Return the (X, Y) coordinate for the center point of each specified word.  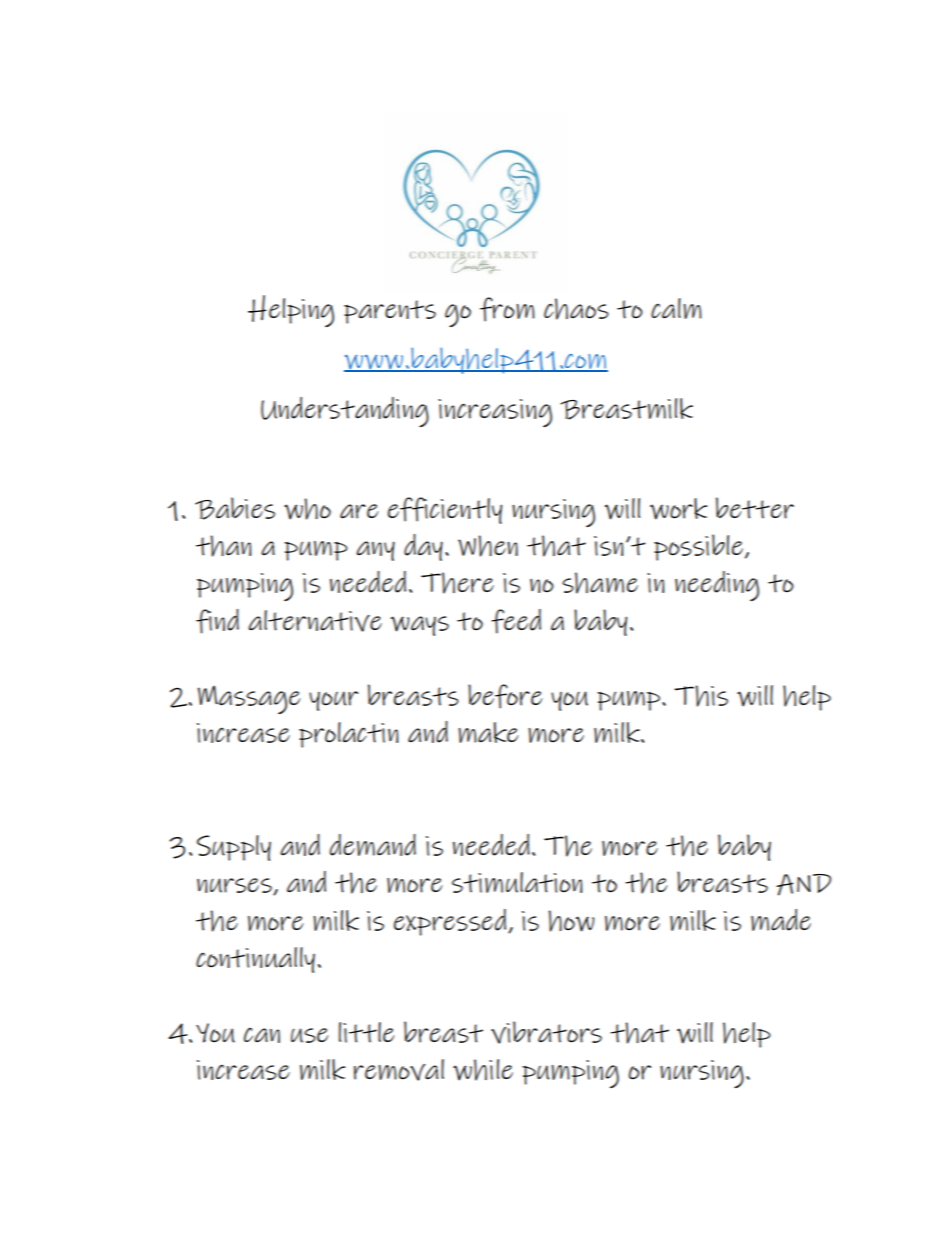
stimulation (517, 882)
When (488, 546)
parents (390, 312)
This (701, 696)
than (223, 546)
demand (373, 845)
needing (717, 586)
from (507, 309)
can (262, 1035)
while (483, 1070)
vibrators (546, 1032)
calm (676, 308)
